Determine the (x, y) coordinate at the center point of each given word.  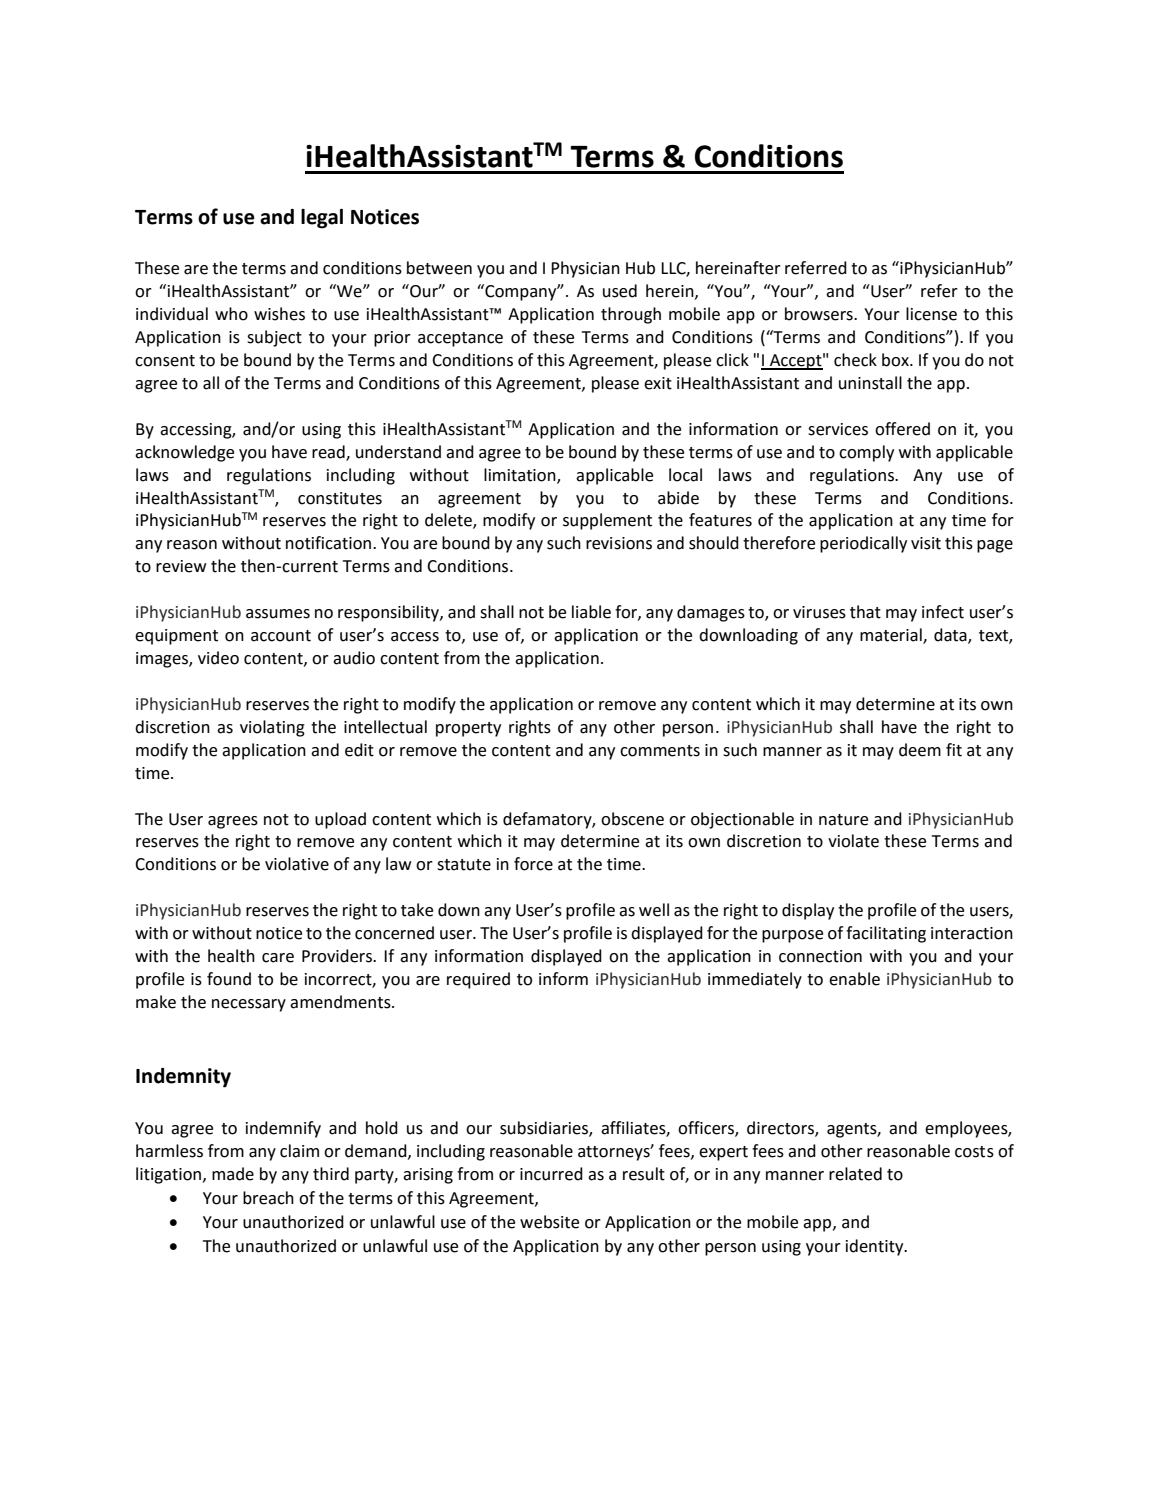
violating (272, 728)
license (931, 314)
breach (268, 1198)
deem (920, 750)
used (620, 291)
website (549, 1222)
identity (876, 1247)
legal (322, 219)
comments (660, 751)
